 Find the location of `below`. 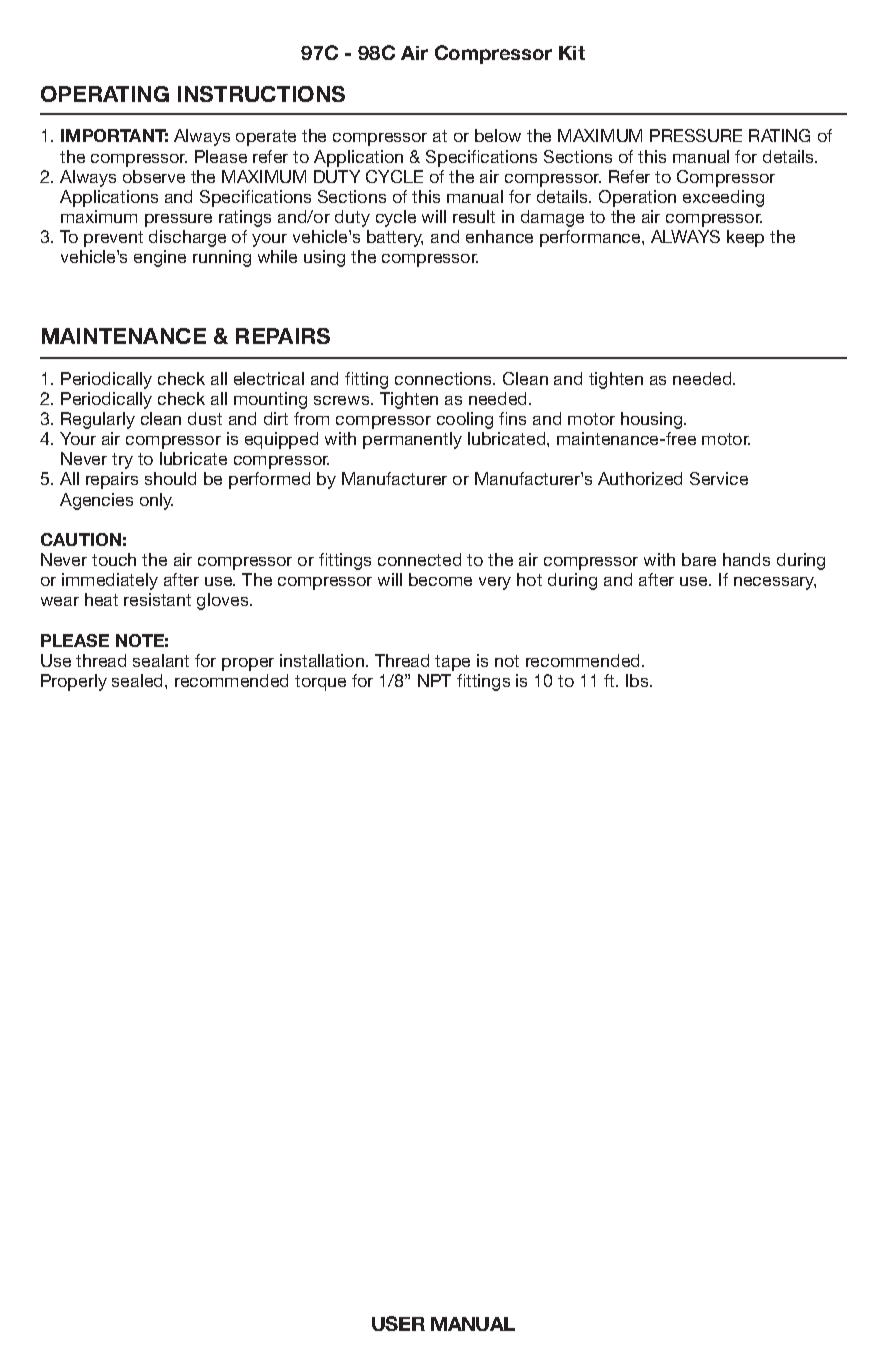

below is located at coordinates (498, 135).
